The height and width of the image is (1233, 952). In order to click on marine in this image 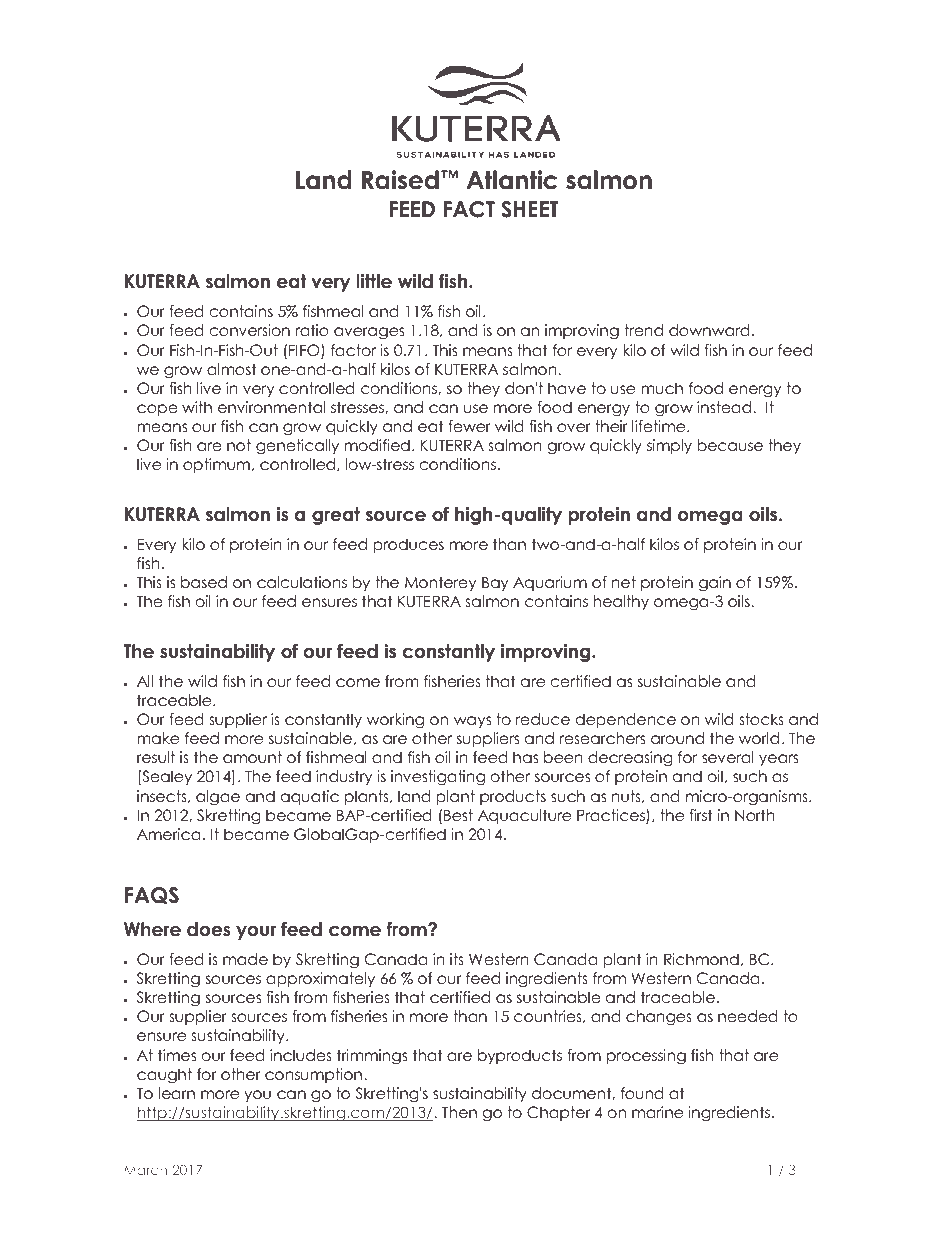, I will do `click(657, 1112)`.
